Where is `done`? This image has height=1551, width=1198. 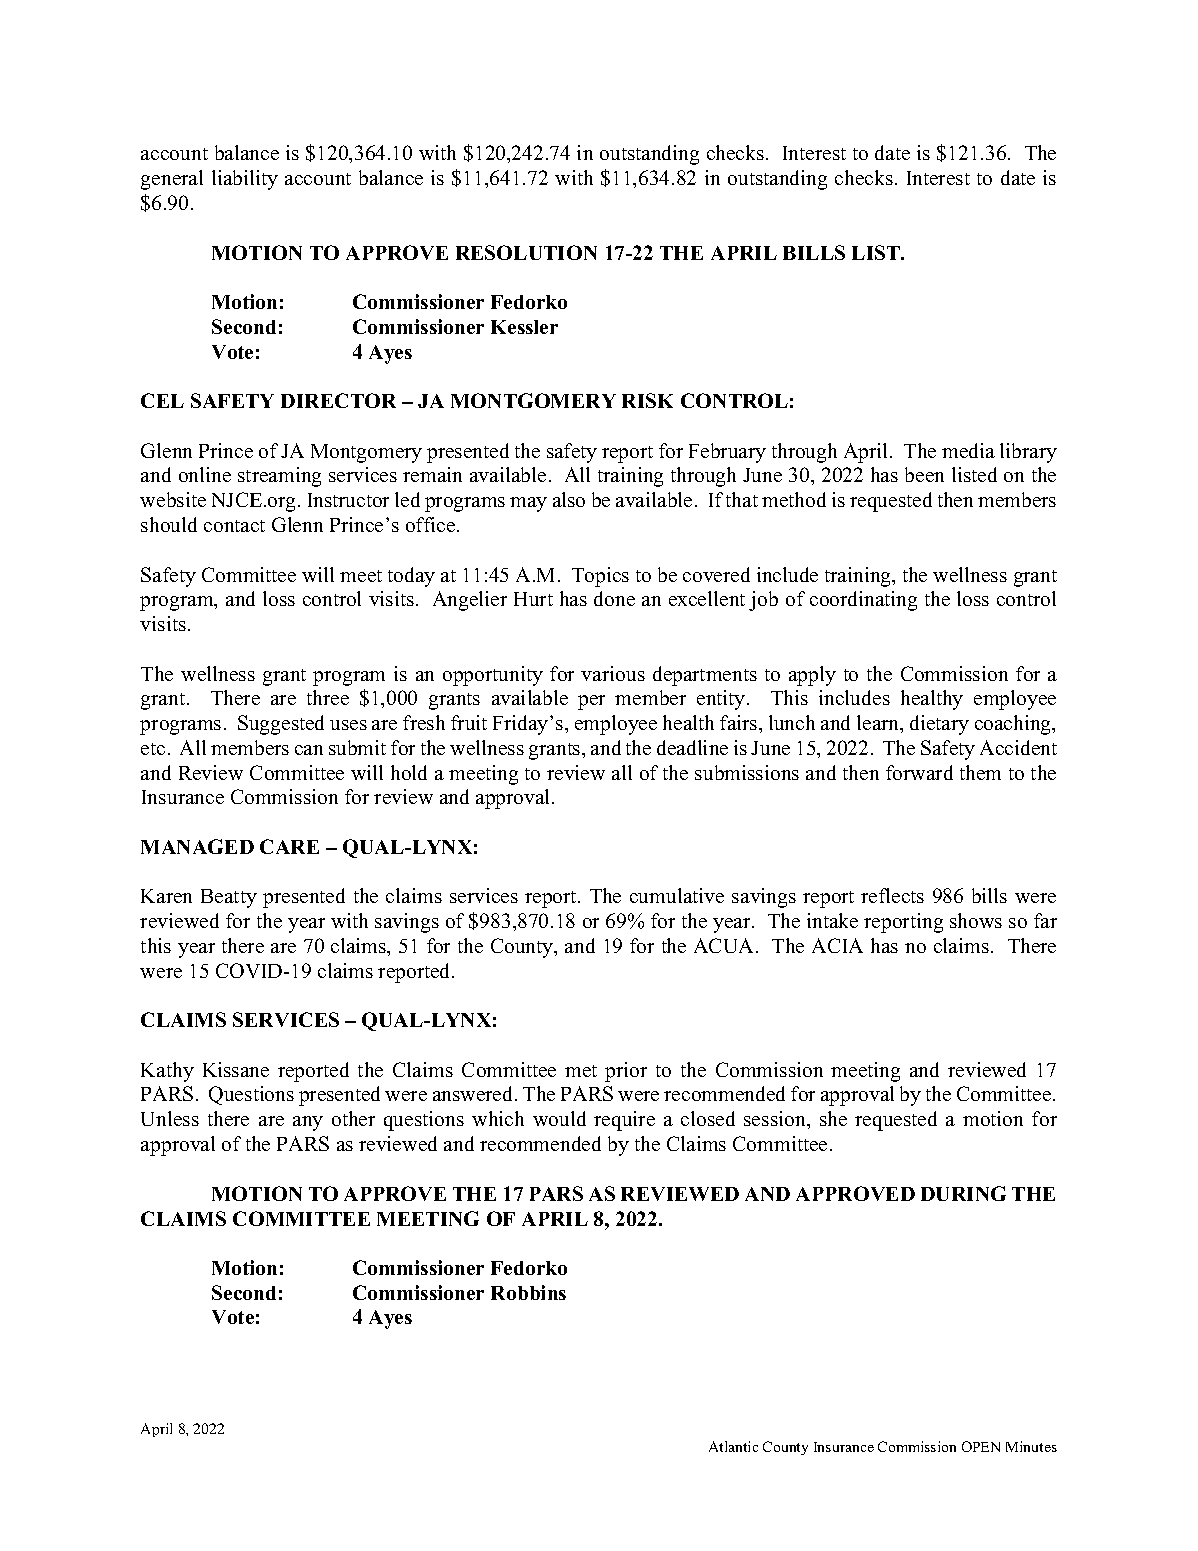 done is located at coordinates (614, 598).
